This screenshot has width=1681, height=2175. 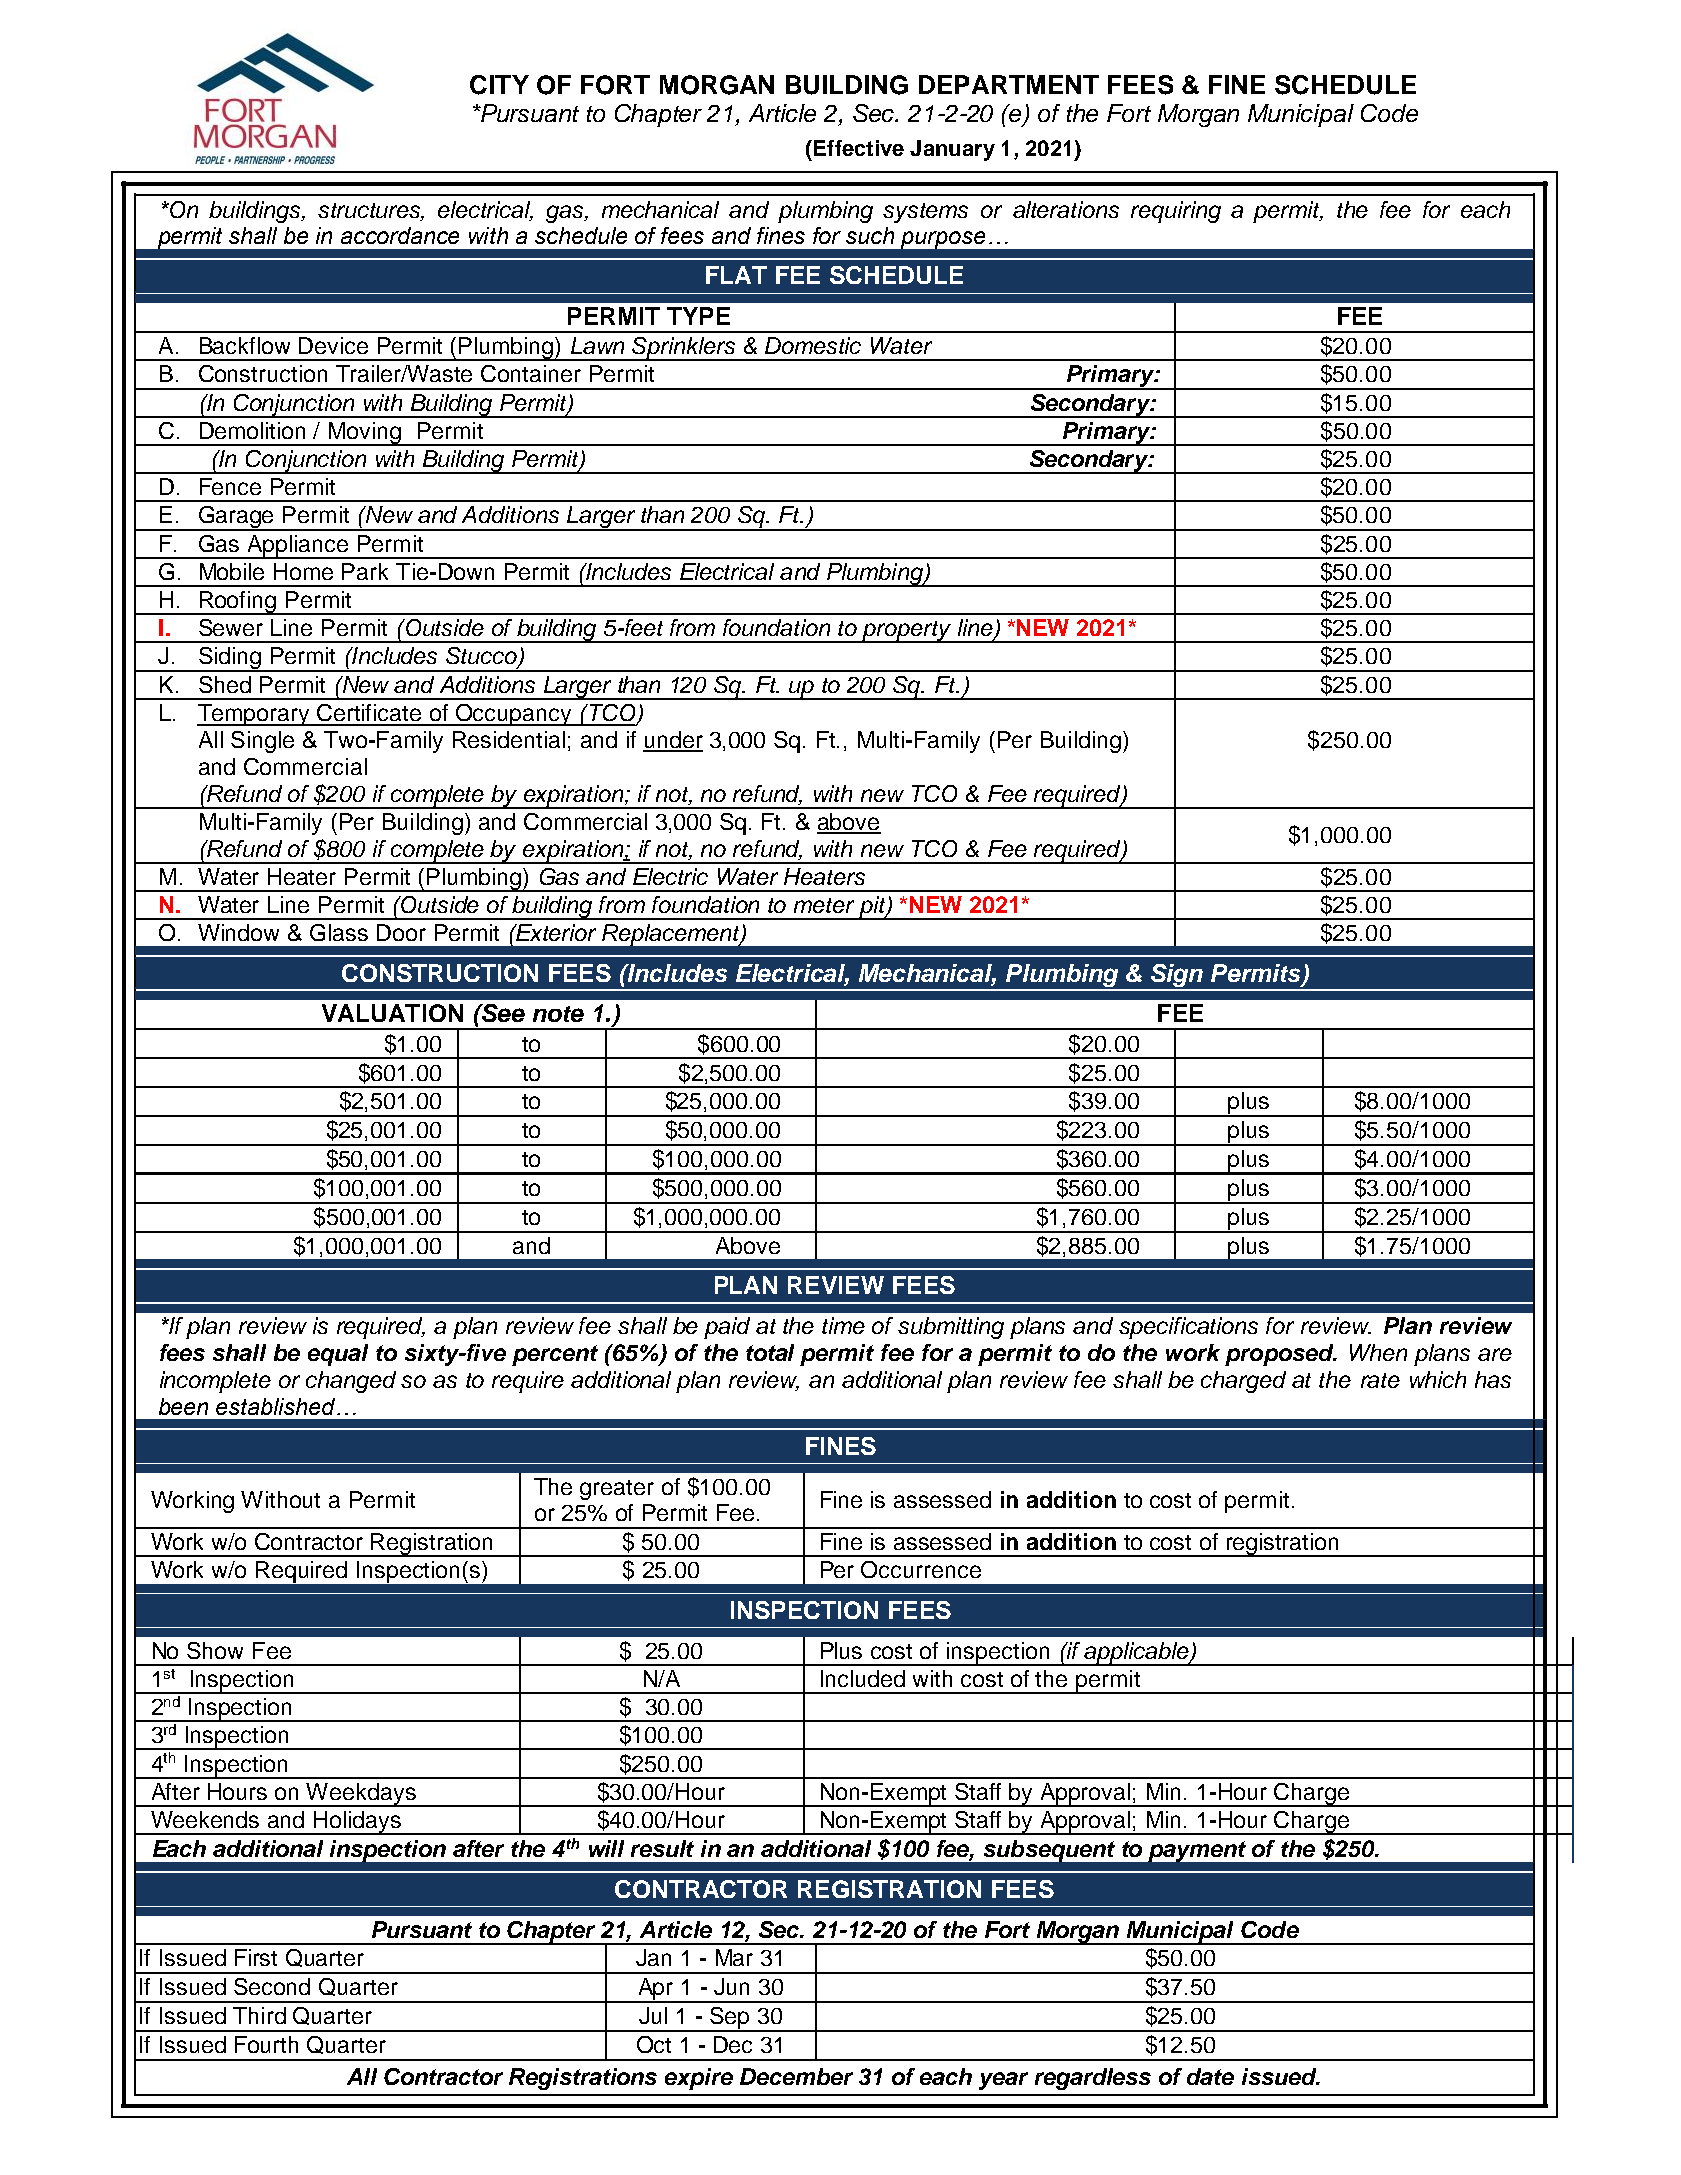 What do you see at coordinates (1378, 1352) in the screenshot?
I see `When` at bounding box center [1378, 1352].
